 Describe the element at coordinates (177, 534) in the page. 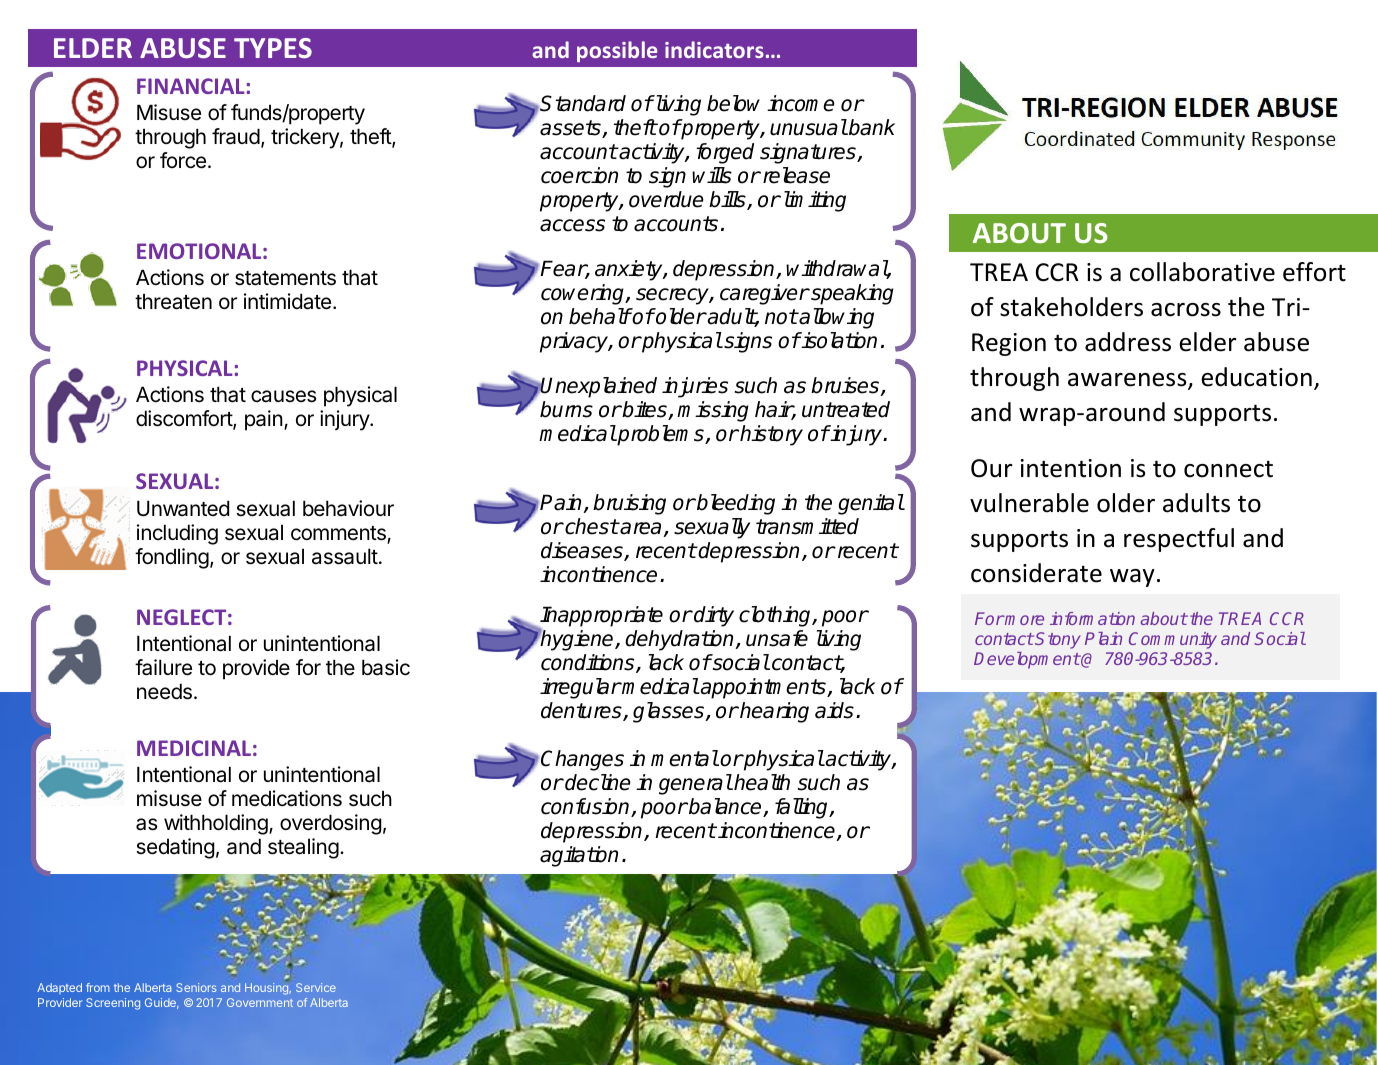

I see `including` at that location.
